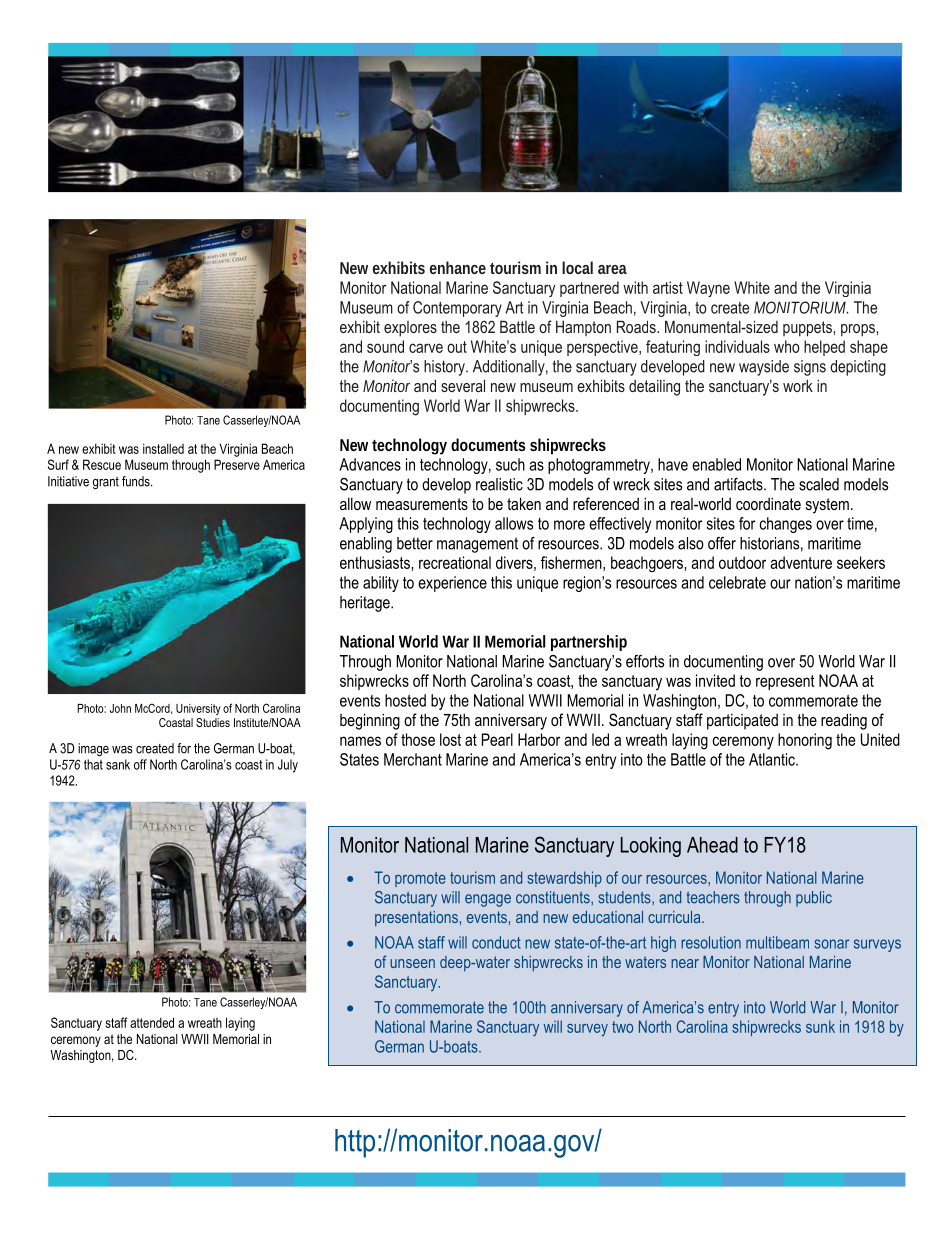 Image resolution: width=952 pixels, height=1233 pixels. Describe the element at coordinates (137, 481) in the image. I see `funds` at that location.
